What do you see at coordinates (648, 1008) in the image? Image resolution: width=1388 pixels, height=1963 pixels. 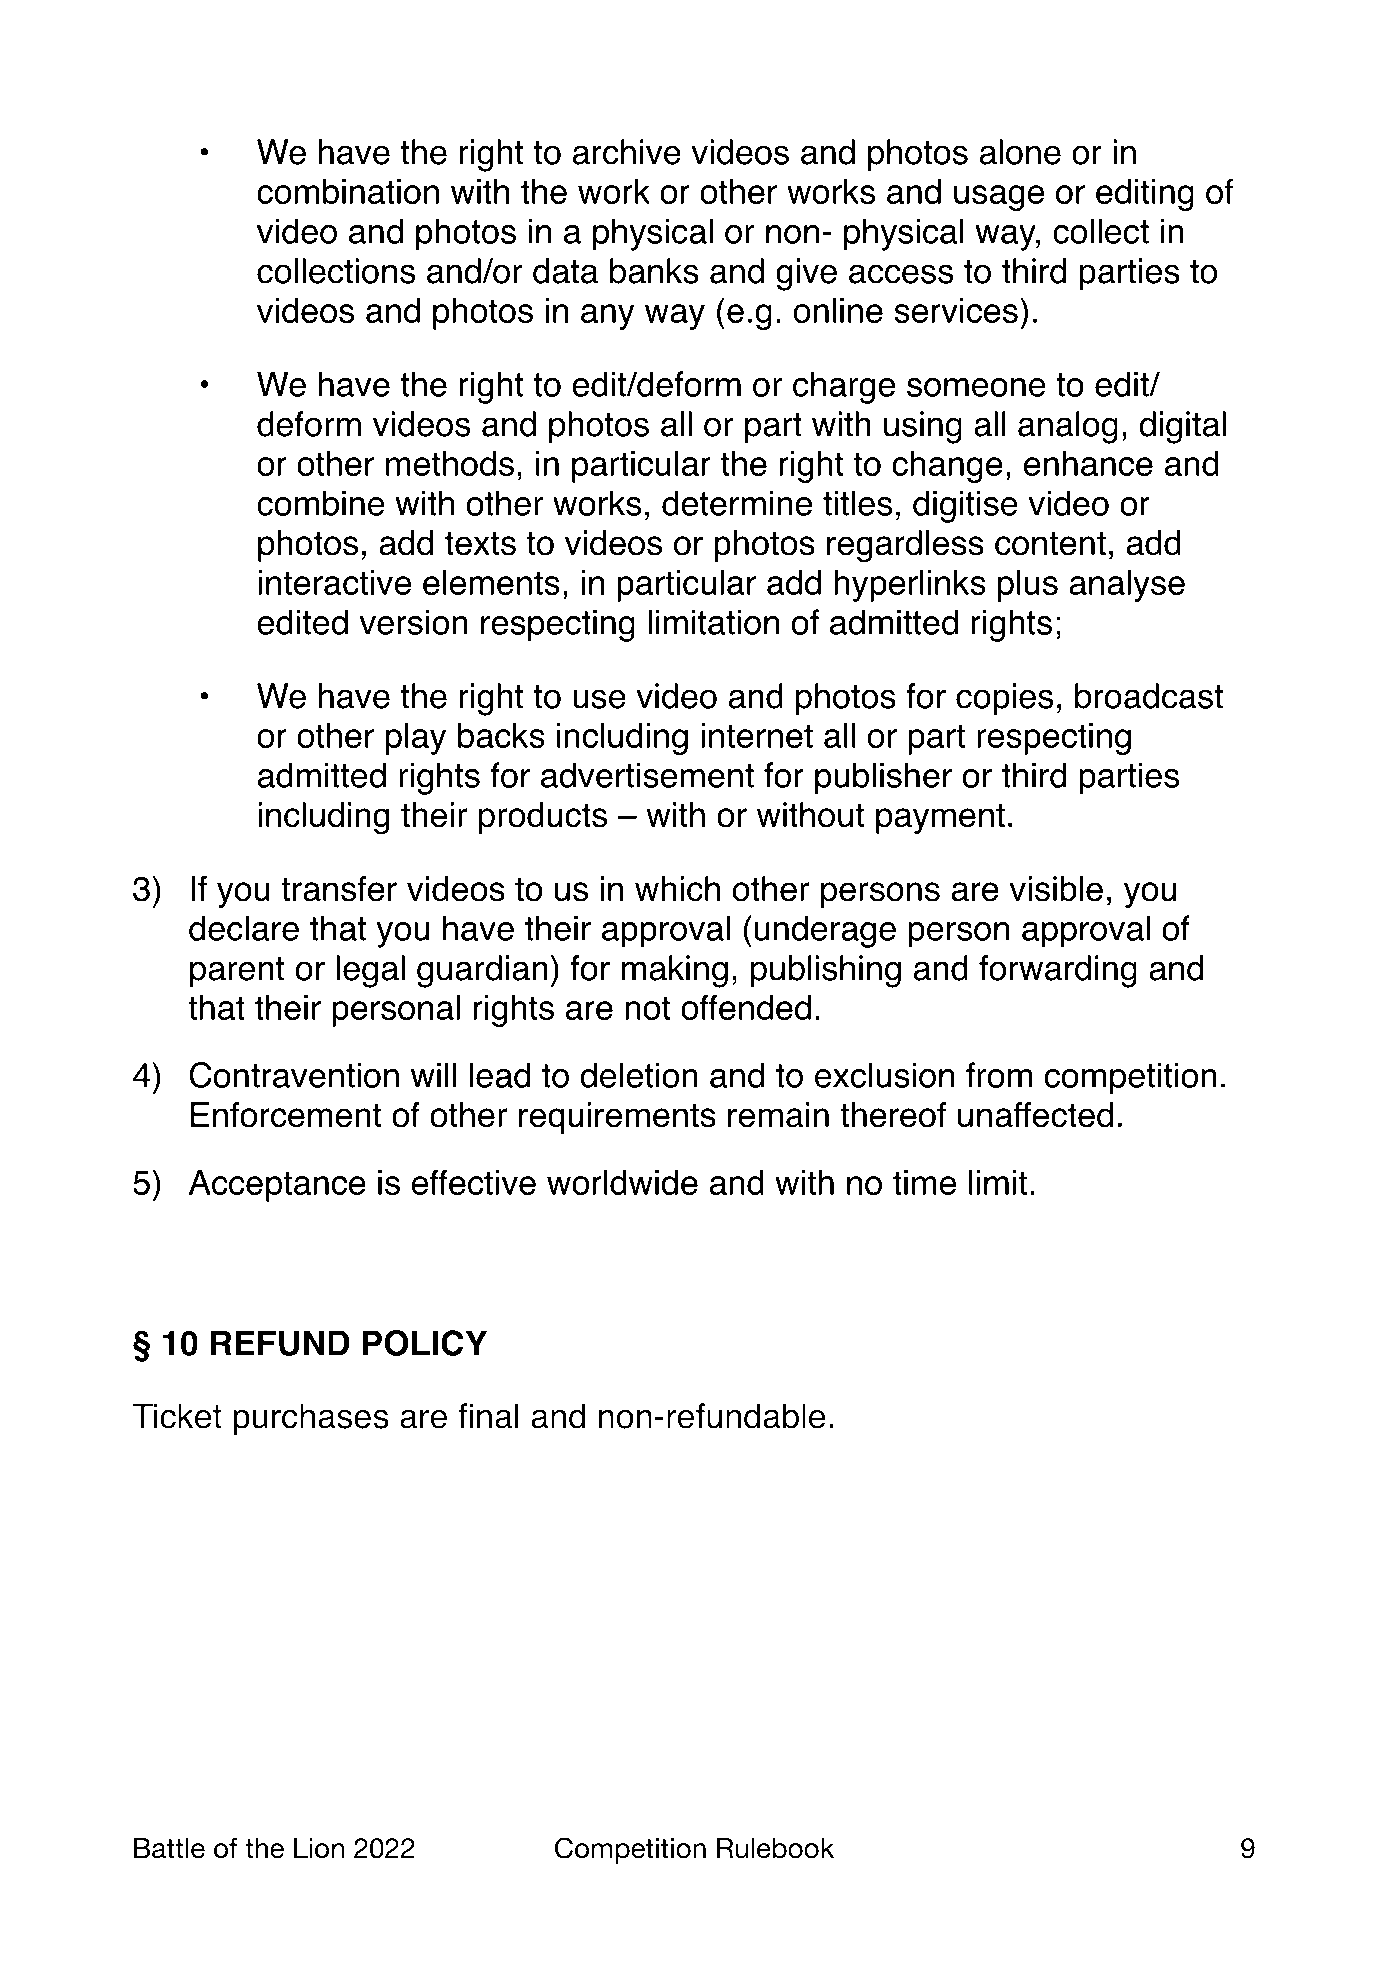 I see `not` at bounding box center [648, 1008].
